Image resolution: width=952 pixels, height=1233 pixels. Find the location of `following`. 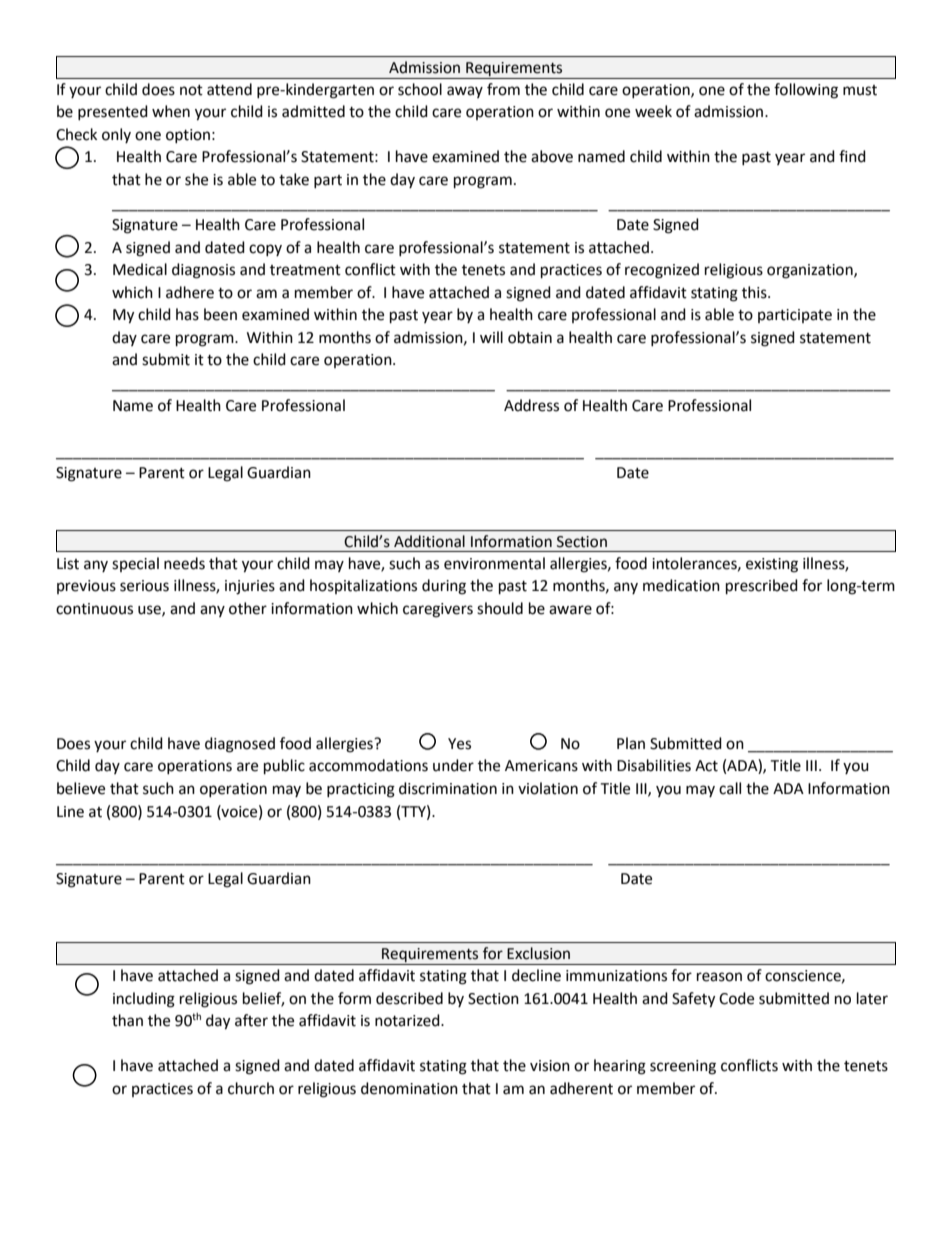

following is located at coordinates (806, 91).
